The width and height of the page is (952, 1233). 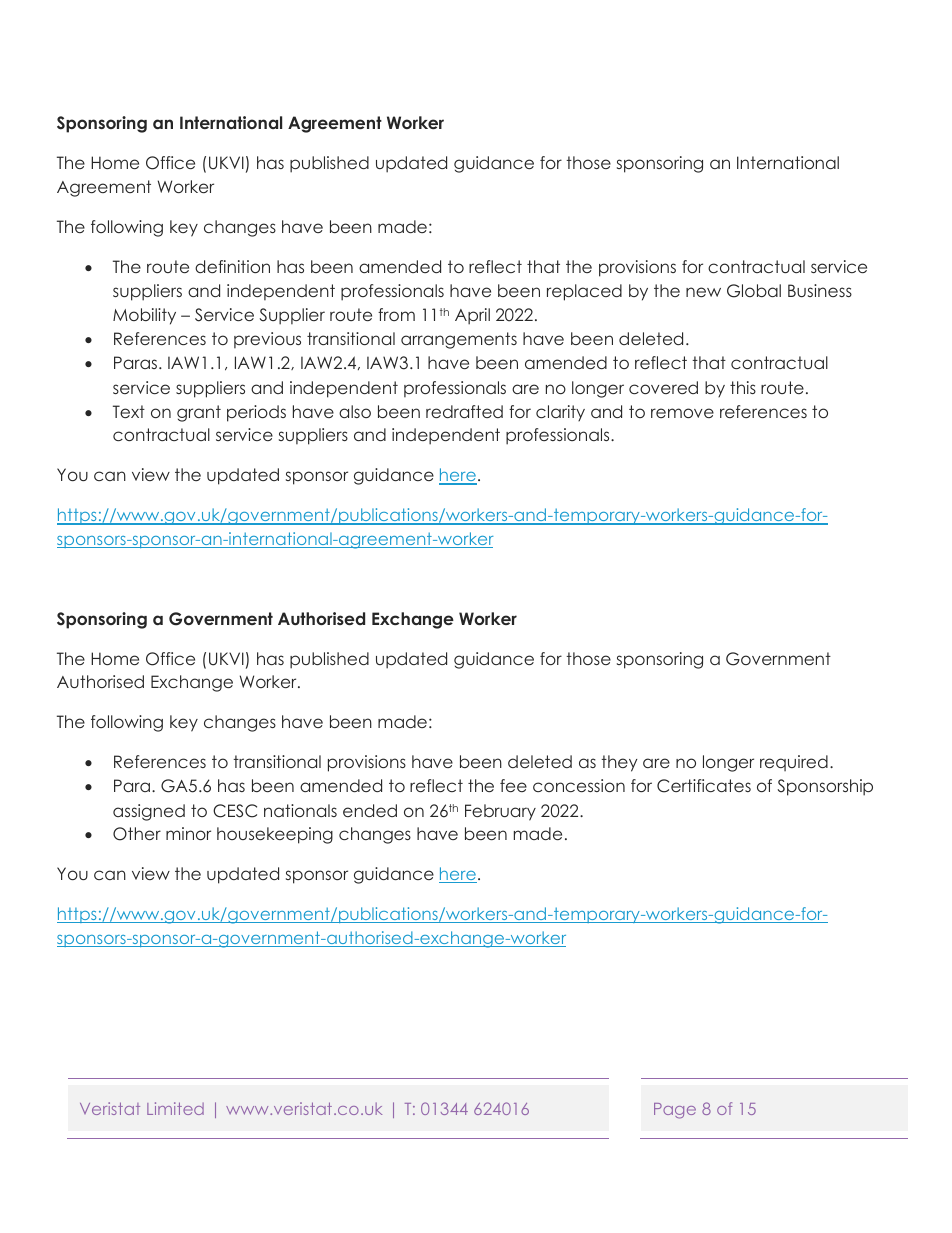 I want to click on periods, so click(x=256, y=413).
